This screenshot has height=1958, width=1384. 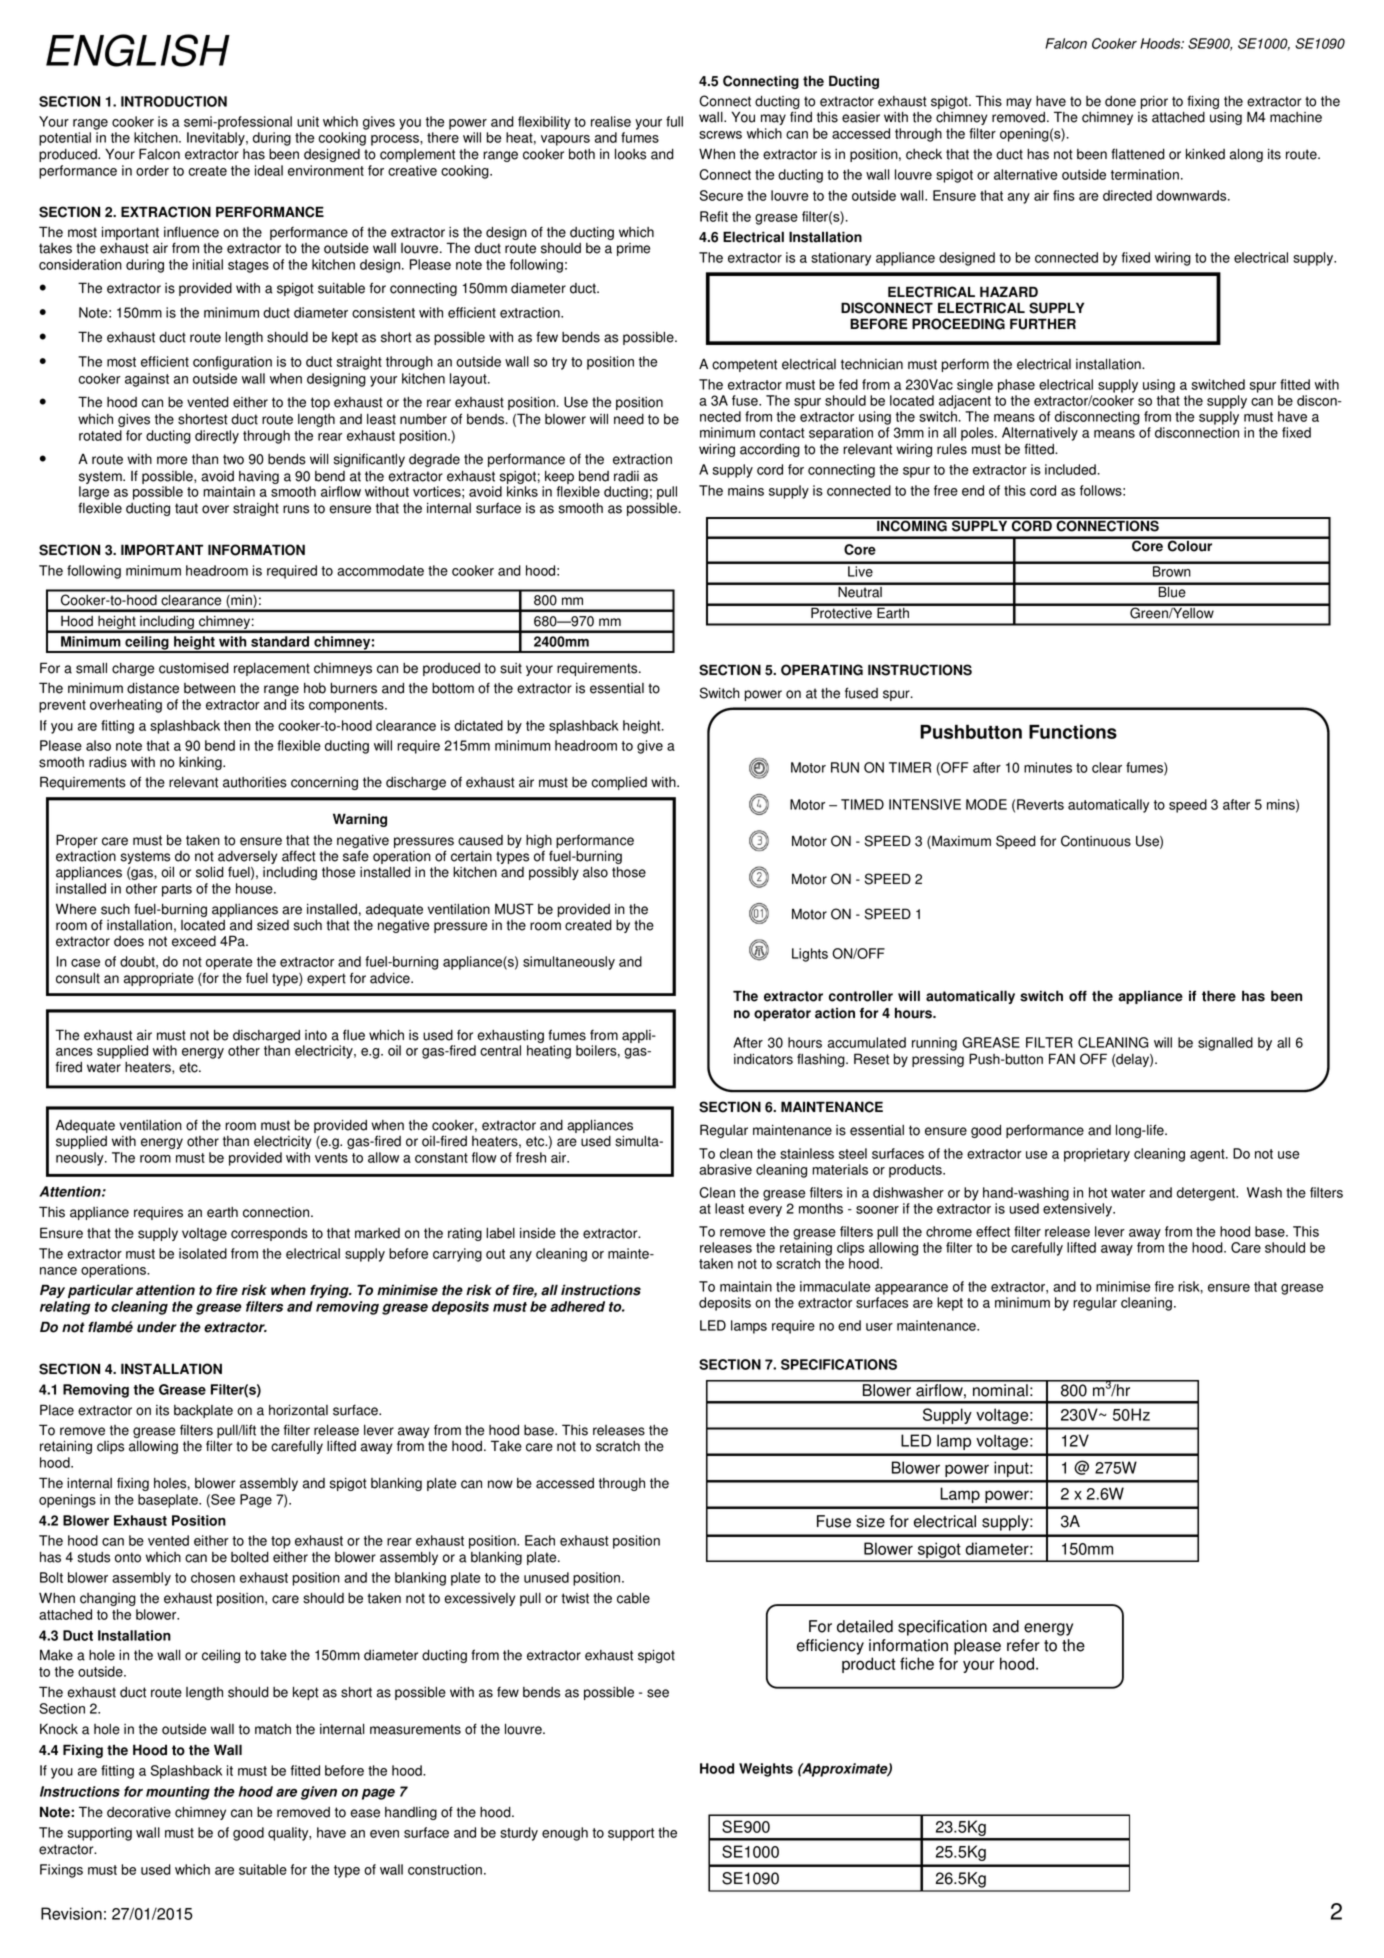 I want to click on decorative, so click(x=139, y=1812).
